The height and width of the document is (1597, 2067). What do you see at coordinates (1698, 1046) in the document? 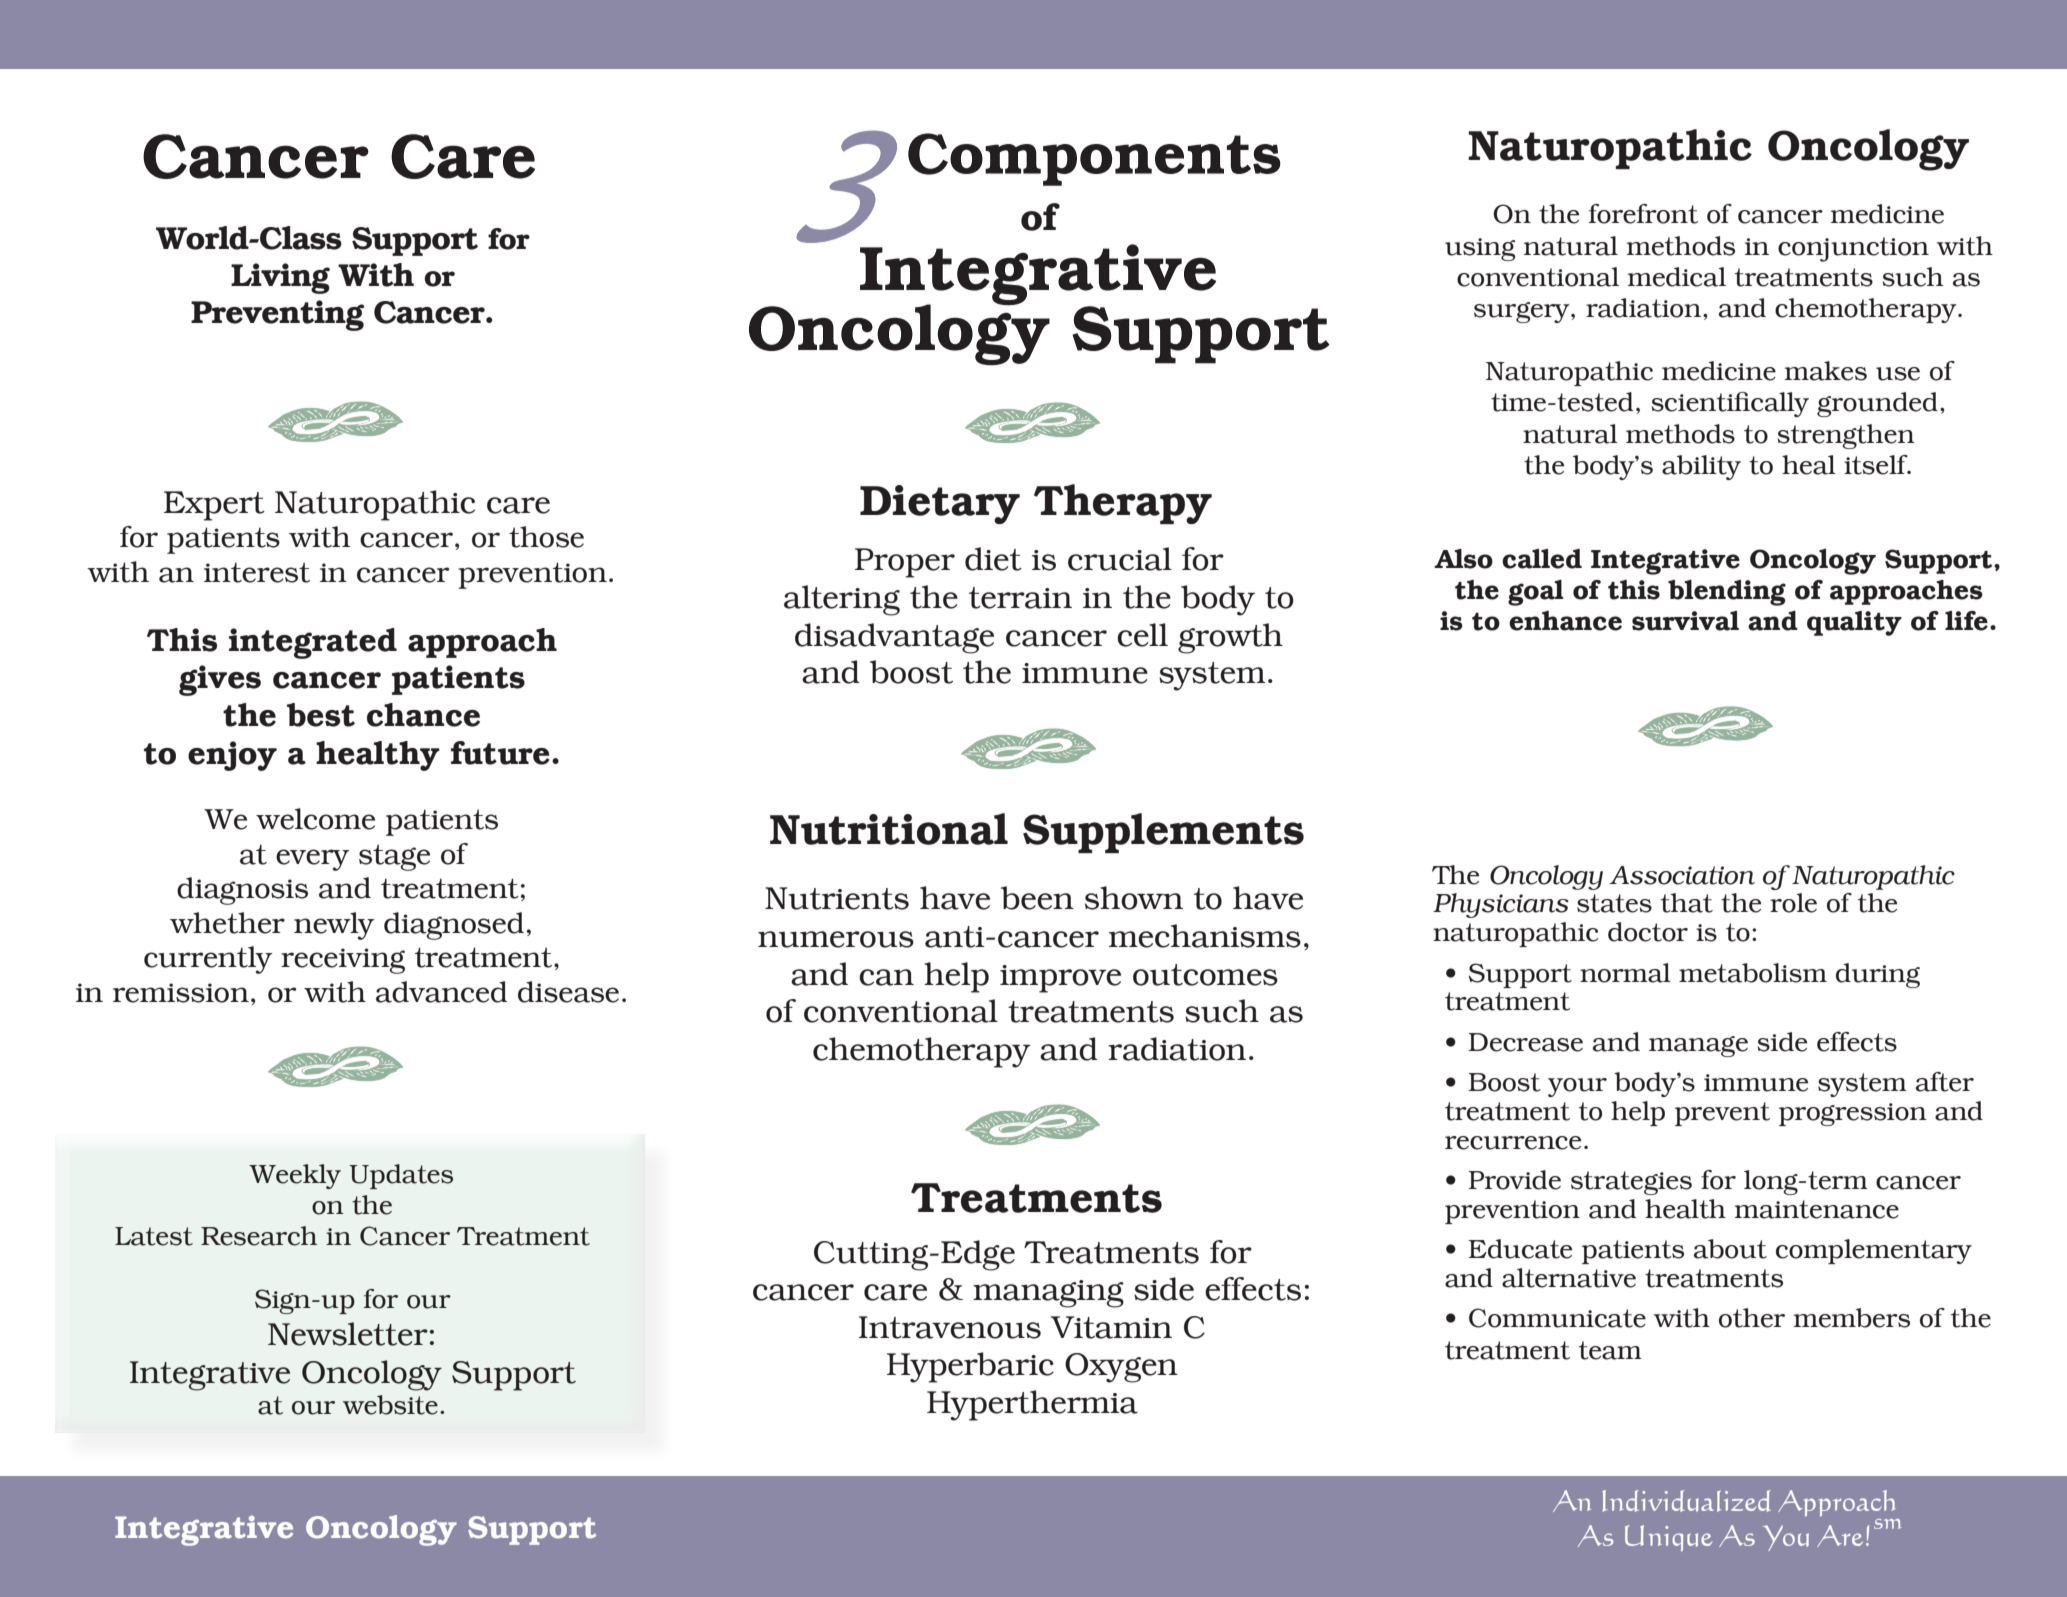
I see `manage` at bounding box center [1698, 1046].
